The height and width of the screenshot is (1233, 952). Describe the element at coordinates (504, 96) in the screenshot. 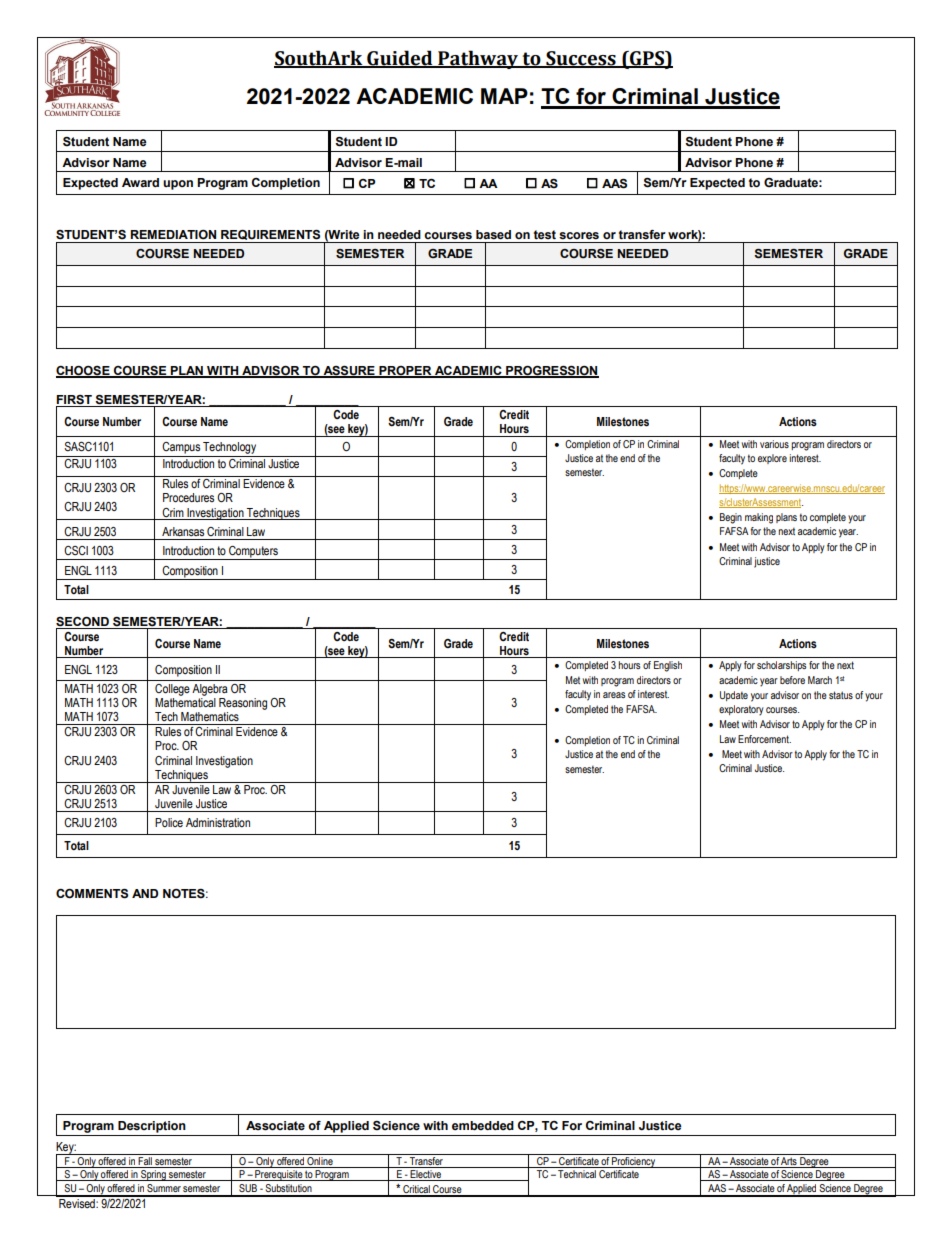

I see `MAP` at that location.
